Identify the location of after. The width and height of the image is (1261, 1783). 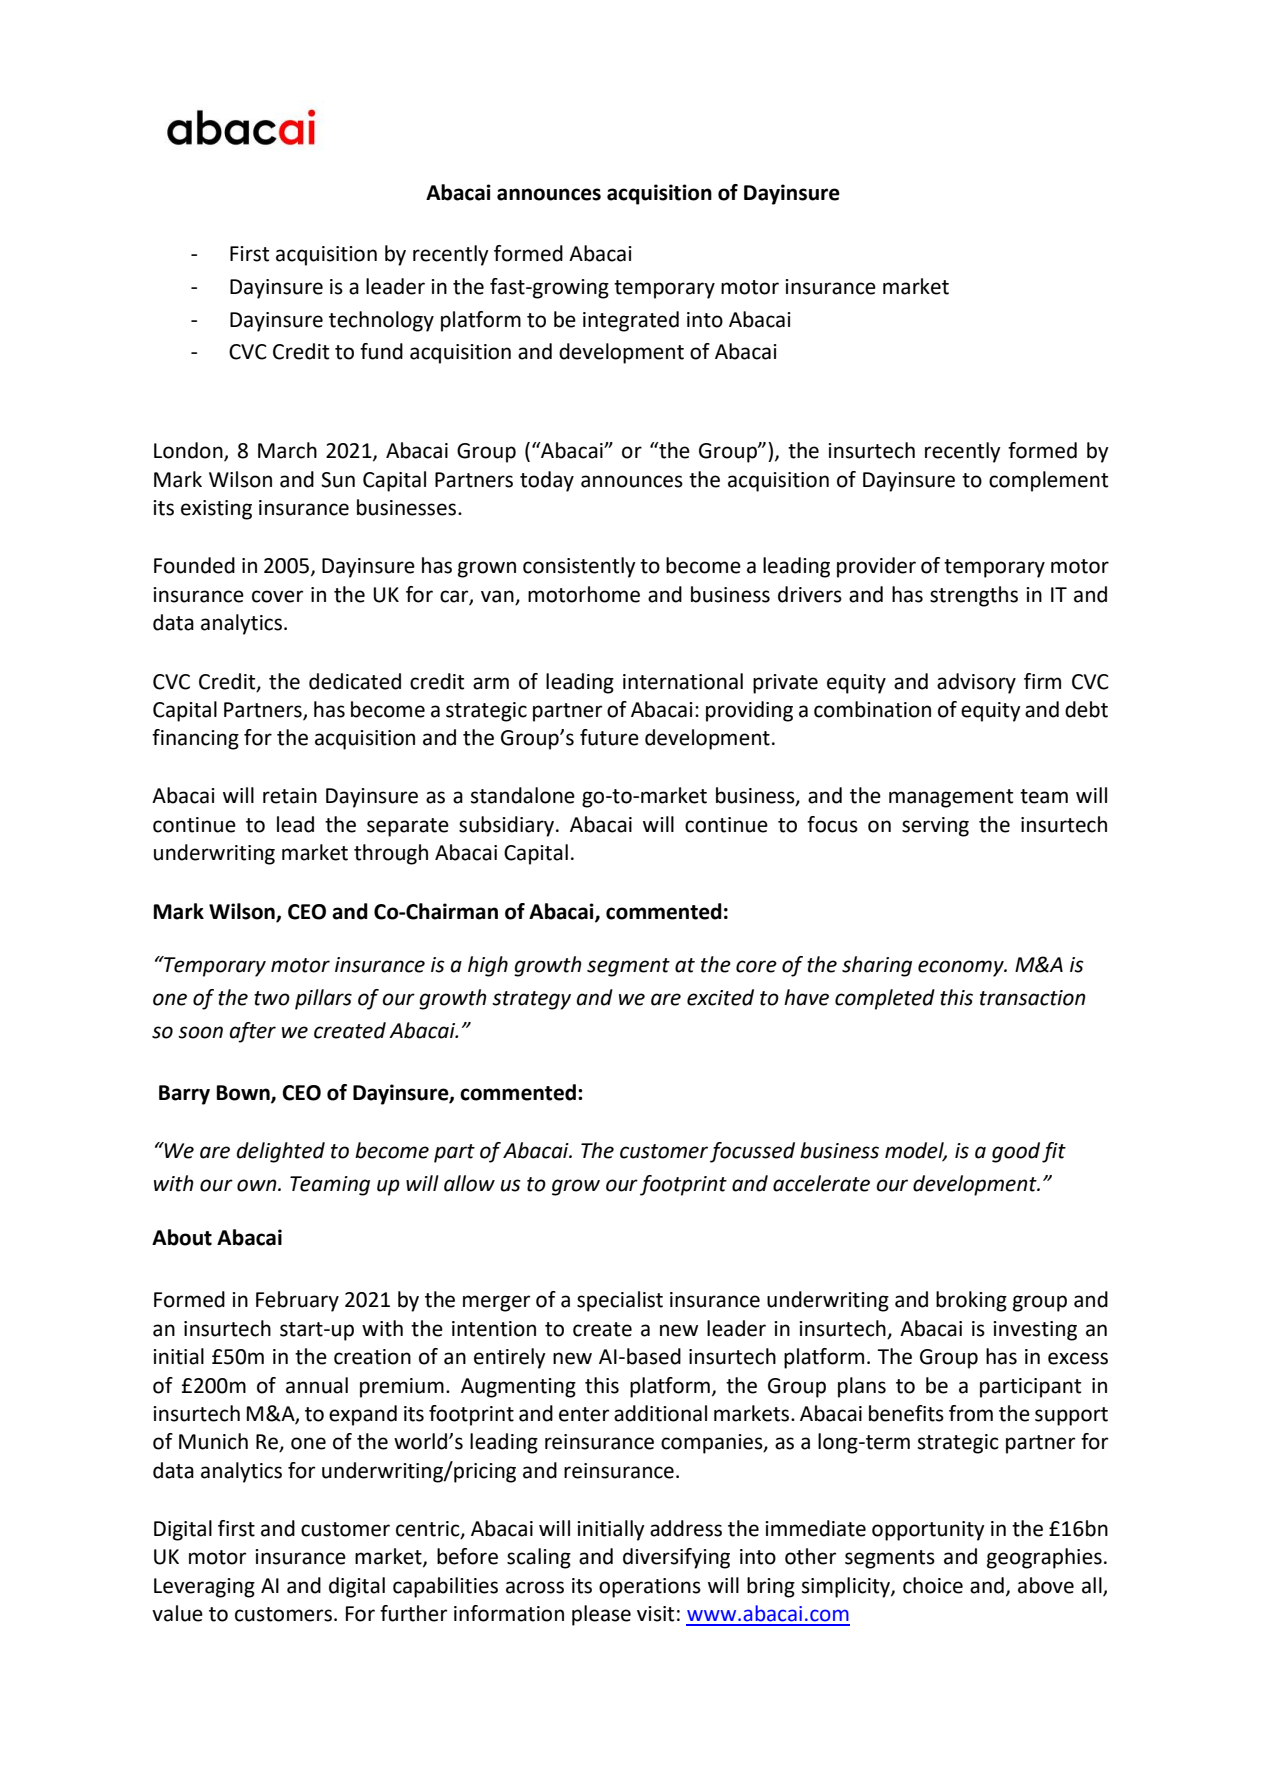
(253, 1032).
